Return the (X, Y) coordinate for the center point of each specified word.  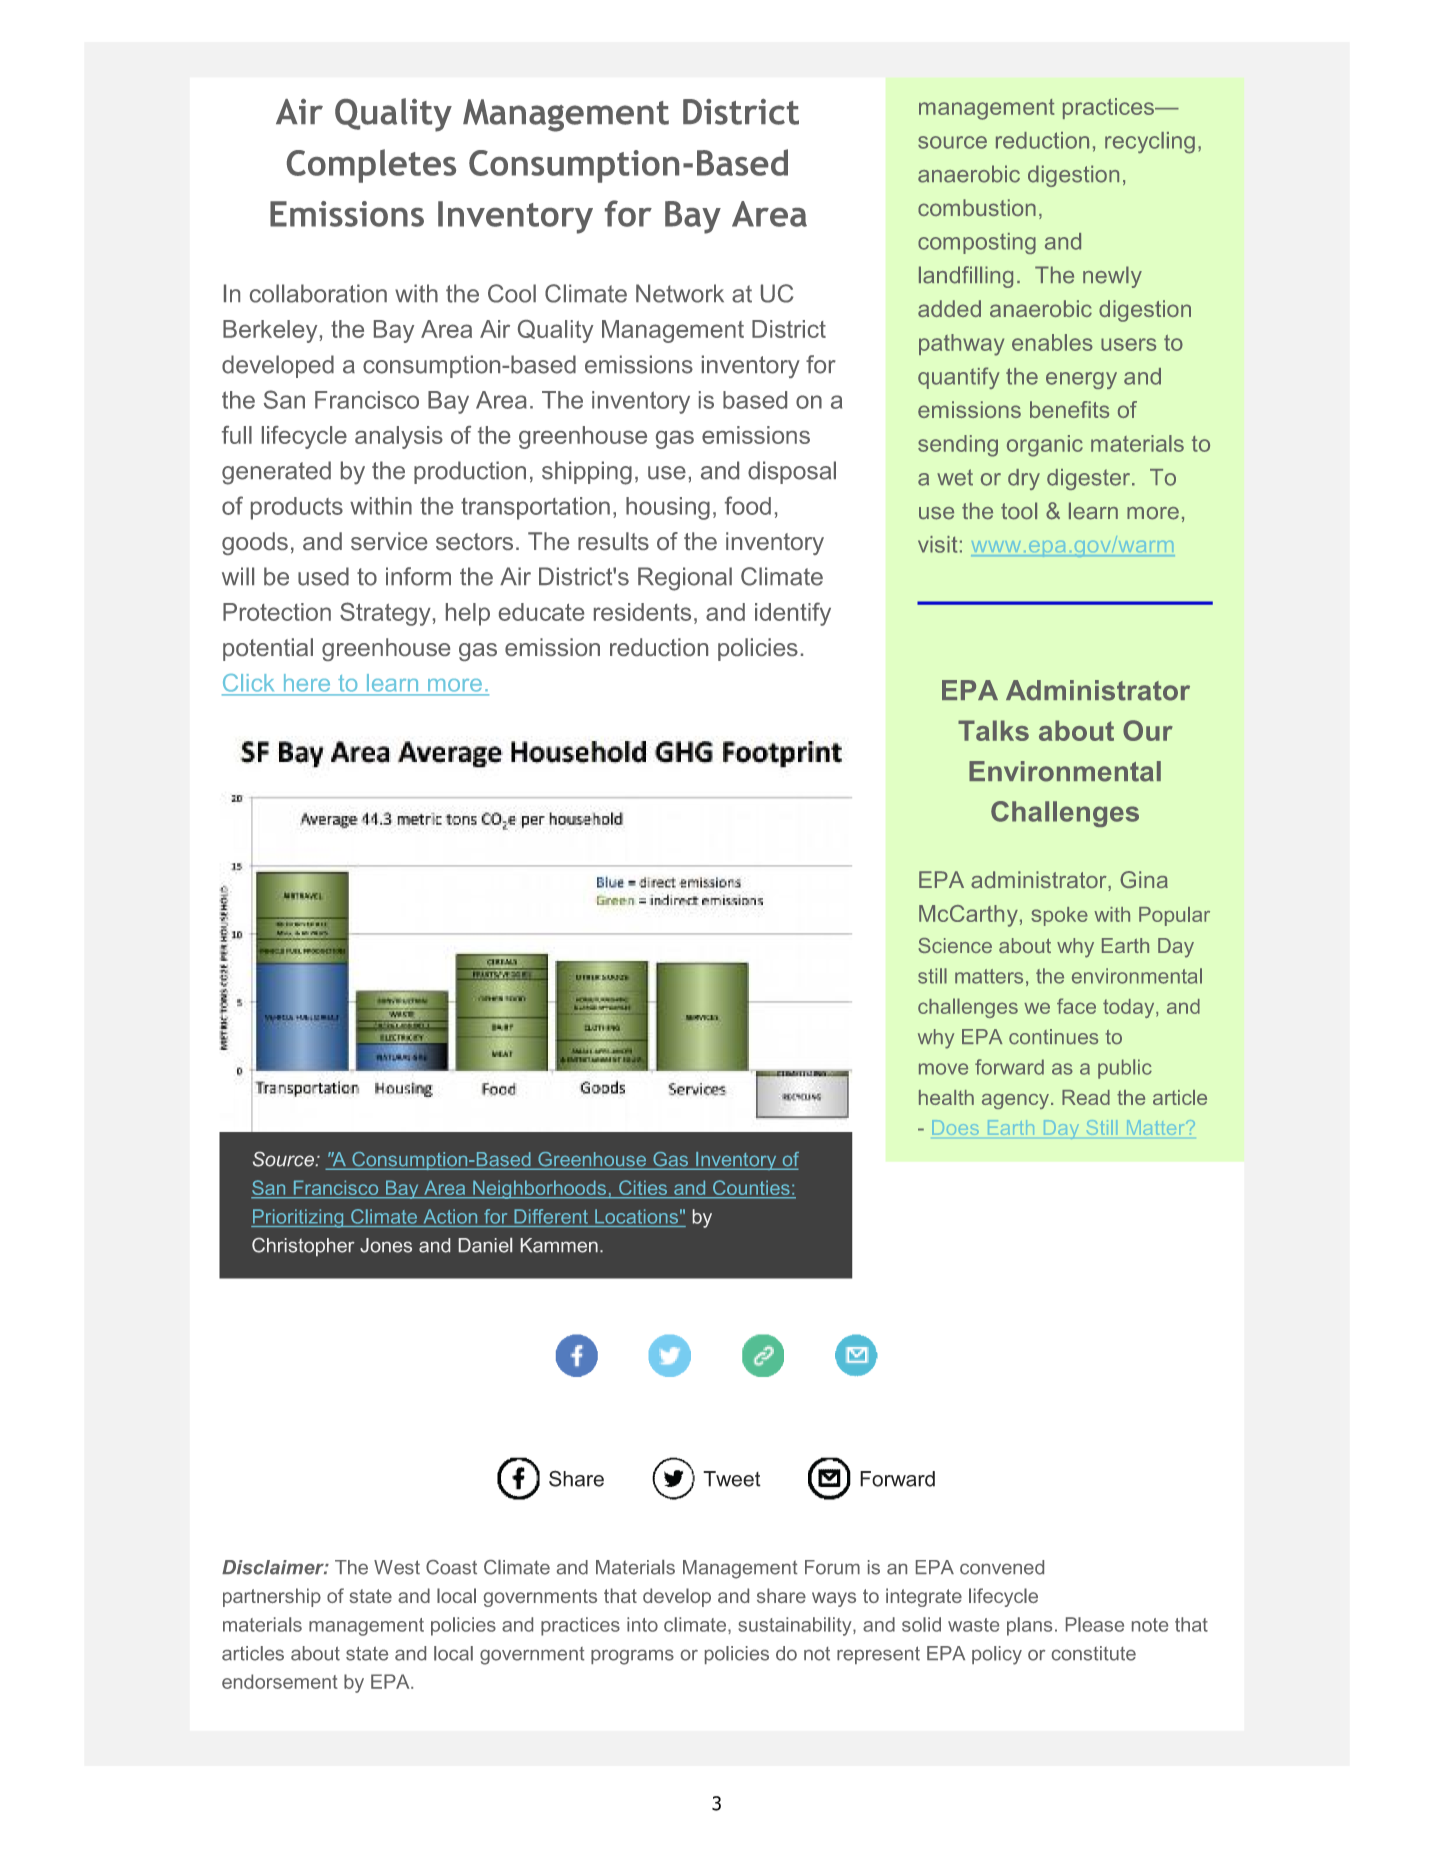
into (642, 1624)
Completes (371, 166)
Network (680, 293)
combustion (977, 207)
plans (1029, 1626)
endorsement (280, 1681)
